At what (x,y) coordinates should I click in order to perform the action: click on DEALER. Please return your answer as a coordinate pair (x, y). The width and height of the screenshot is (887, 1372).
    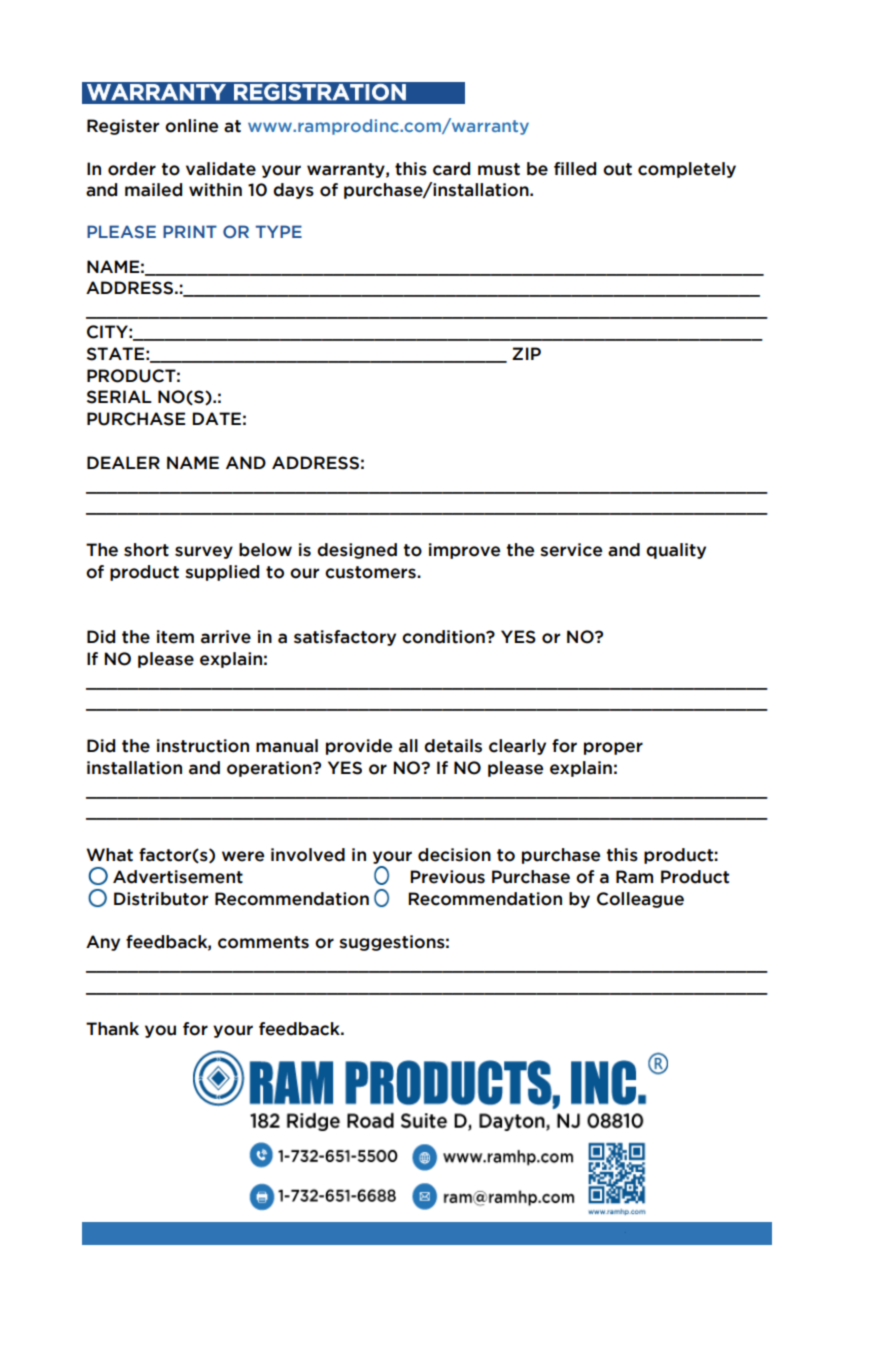
    Looking at the image, I should click on (123, 462).
